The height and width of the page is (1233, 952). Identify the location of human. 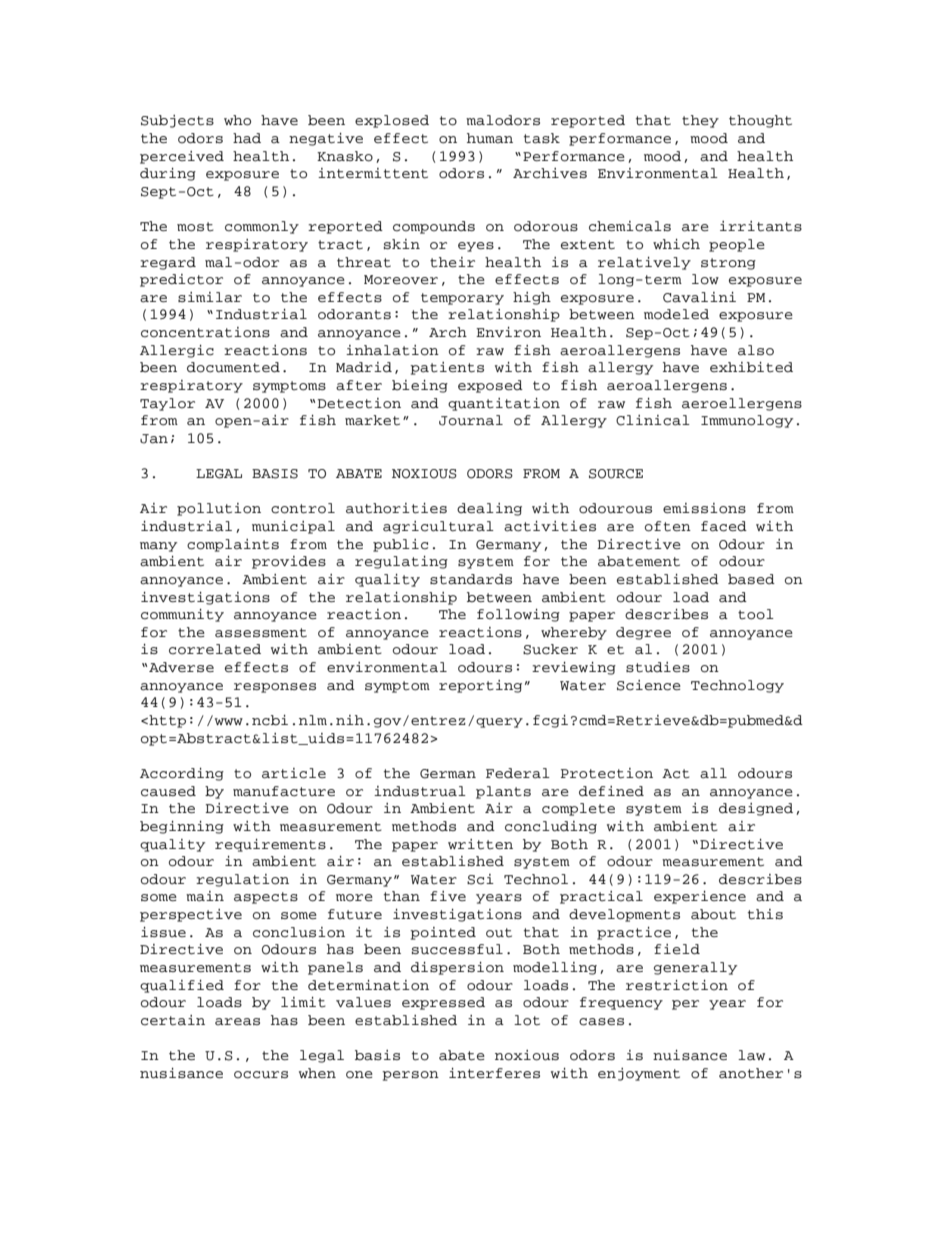
(490, 138).
